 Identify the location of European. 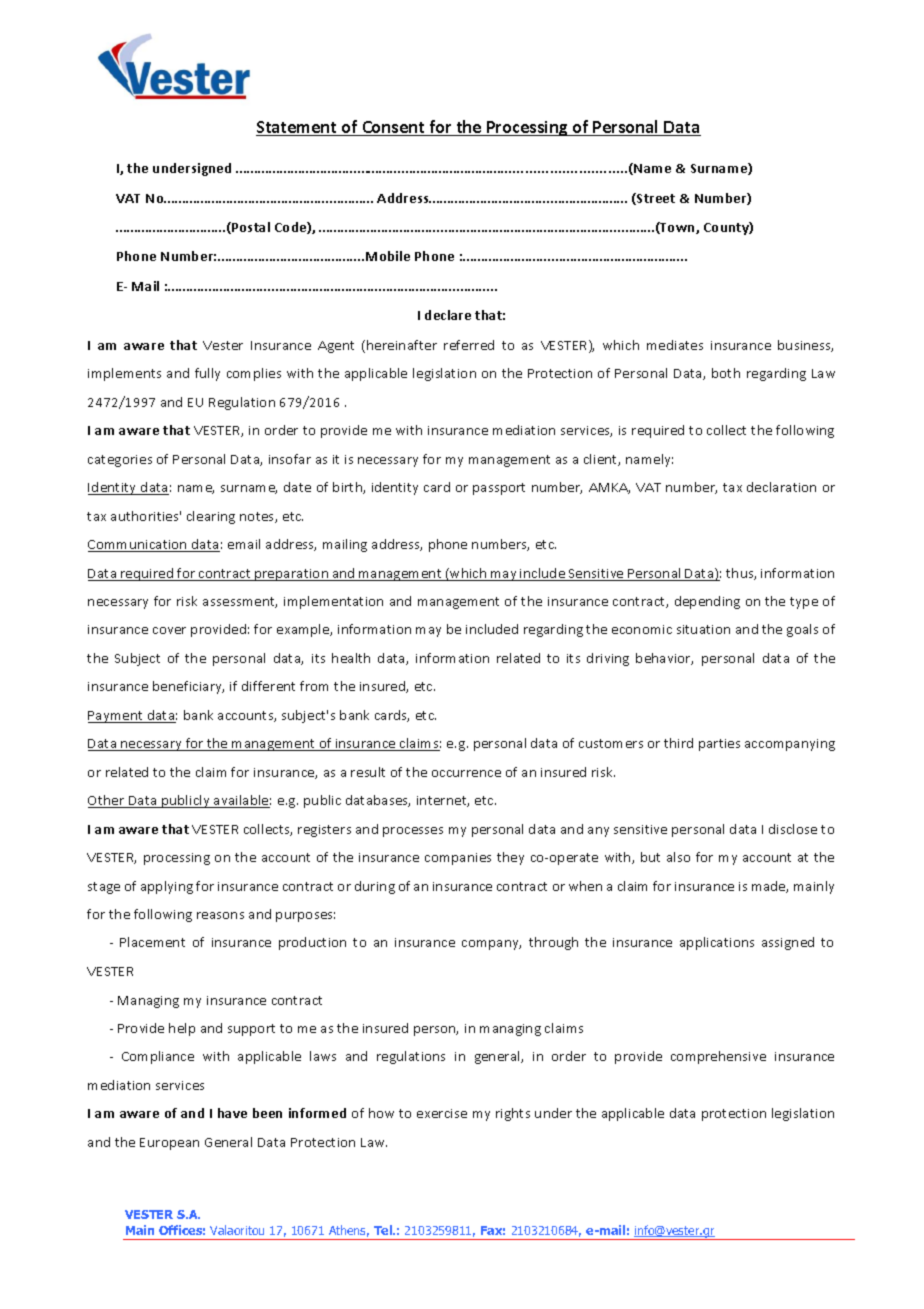
(169, 1144).
